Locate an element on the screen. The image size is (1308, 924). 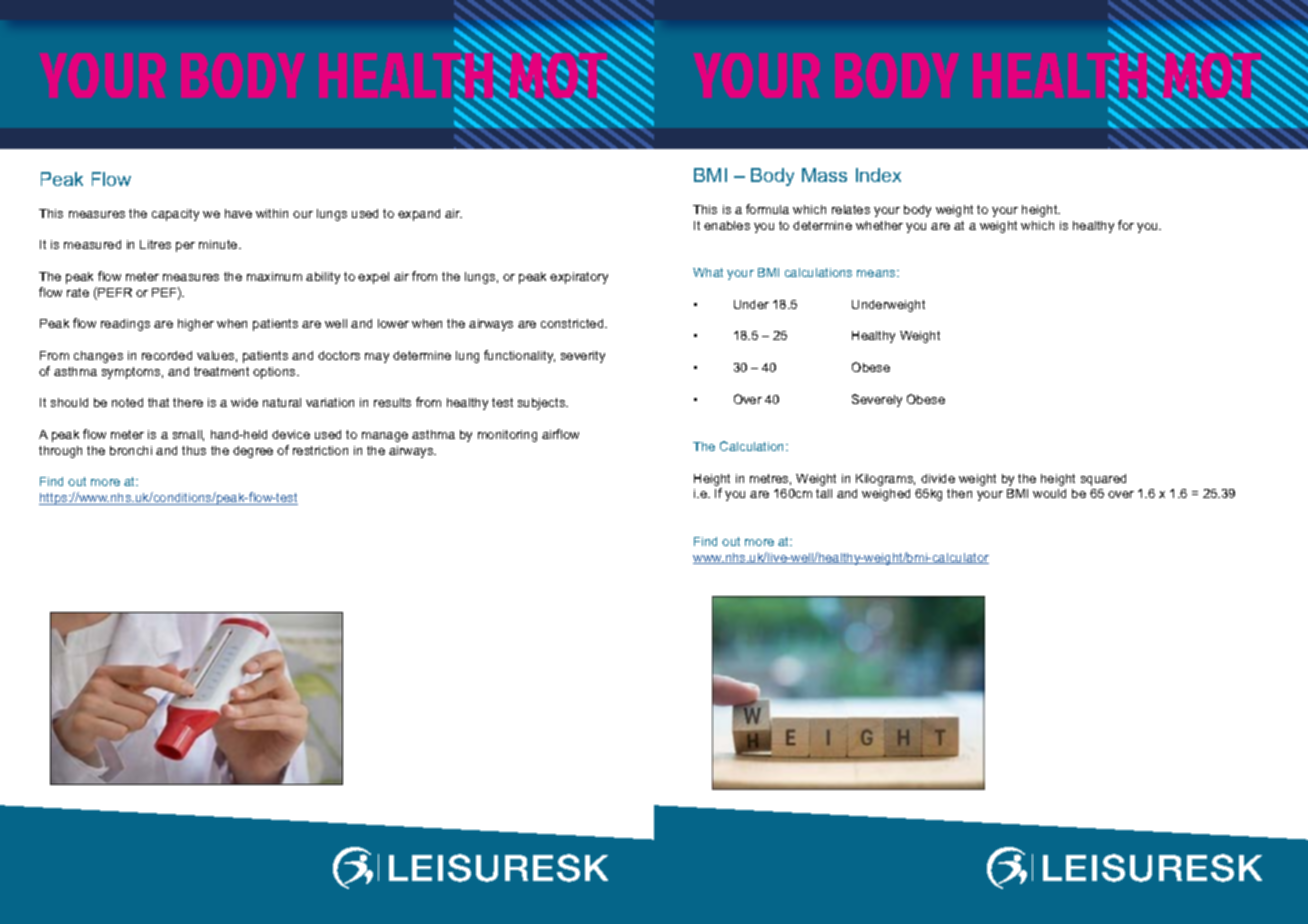
subjects is located at coordinates (543, 404).
